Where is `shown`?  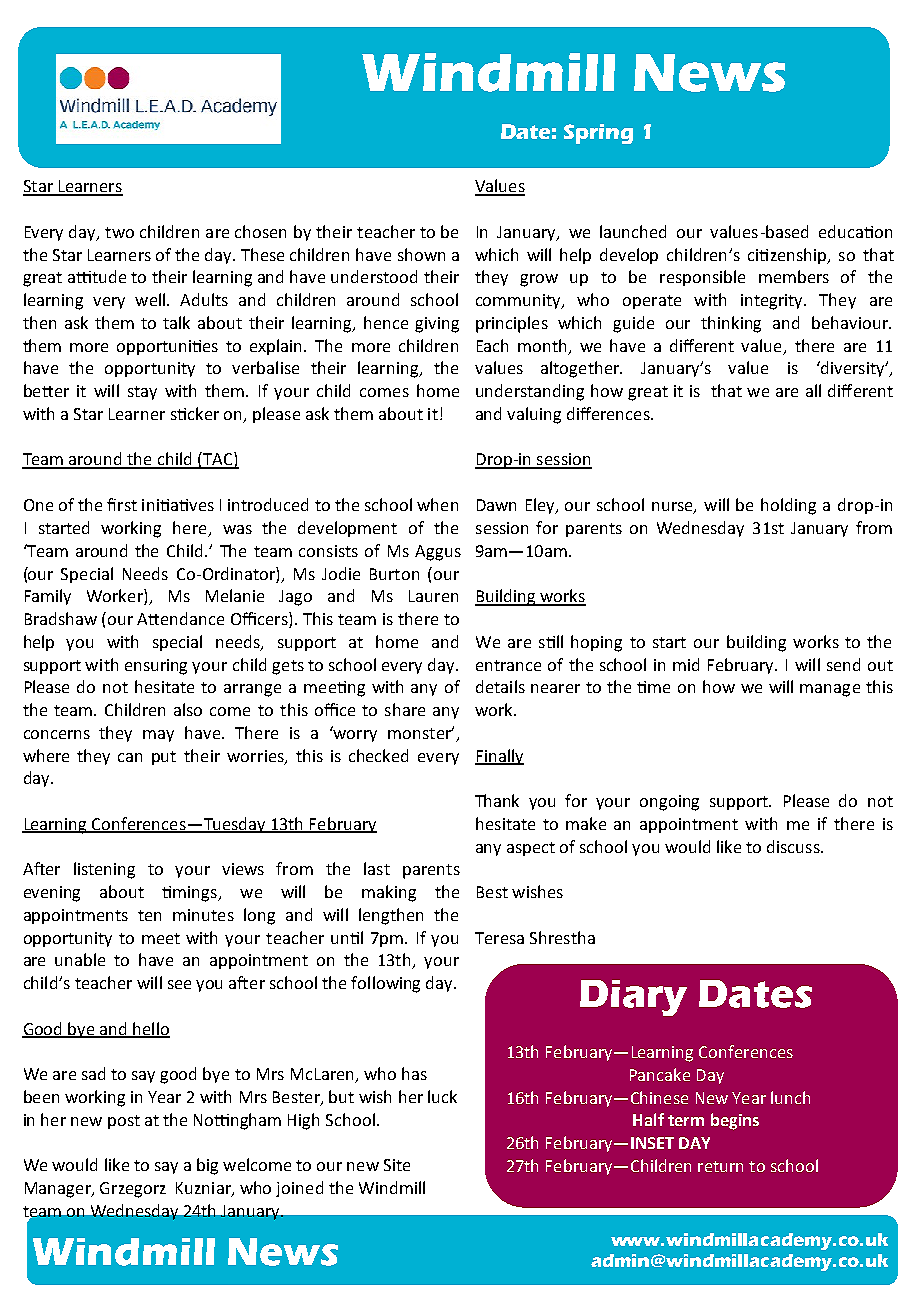
shown is located at coordinates (421, 254).
